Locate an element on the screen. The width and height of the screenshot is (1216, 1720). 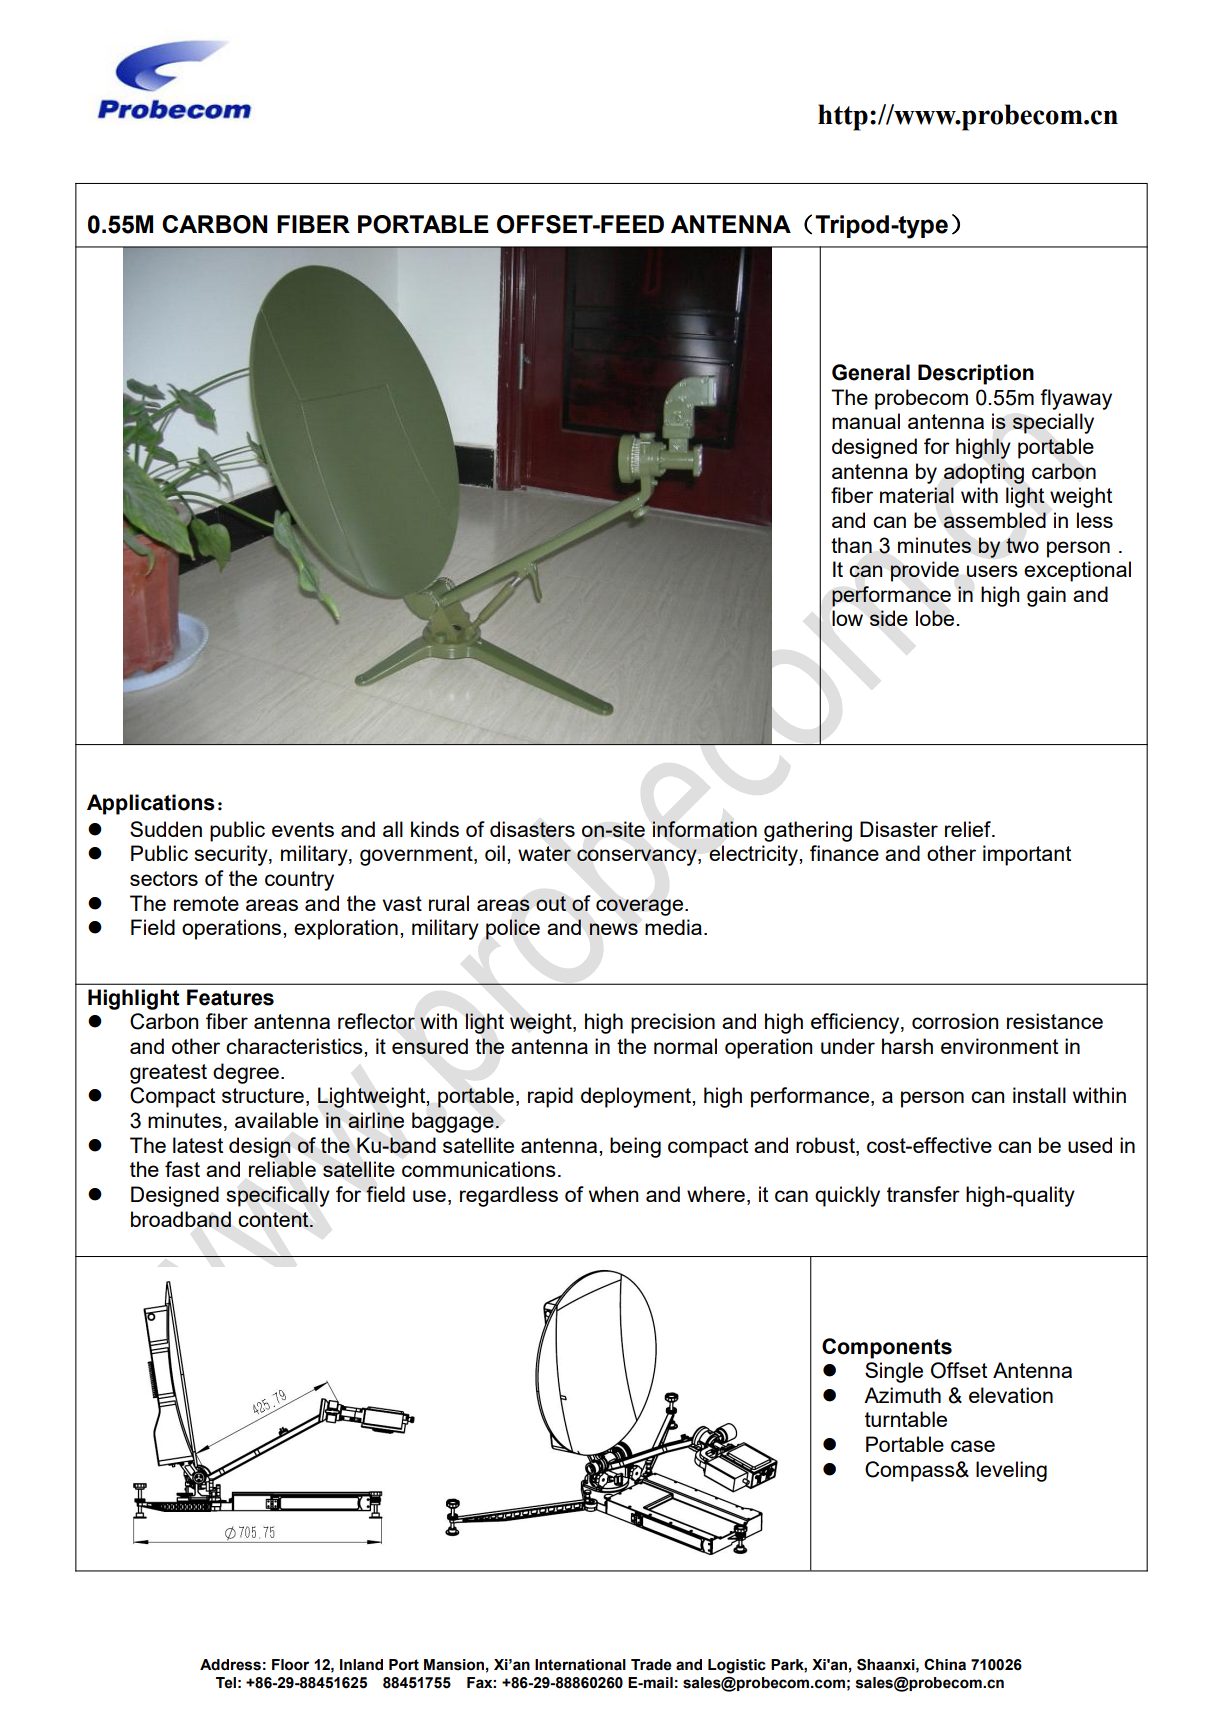
precision is located at coordinates (673, 1023).
